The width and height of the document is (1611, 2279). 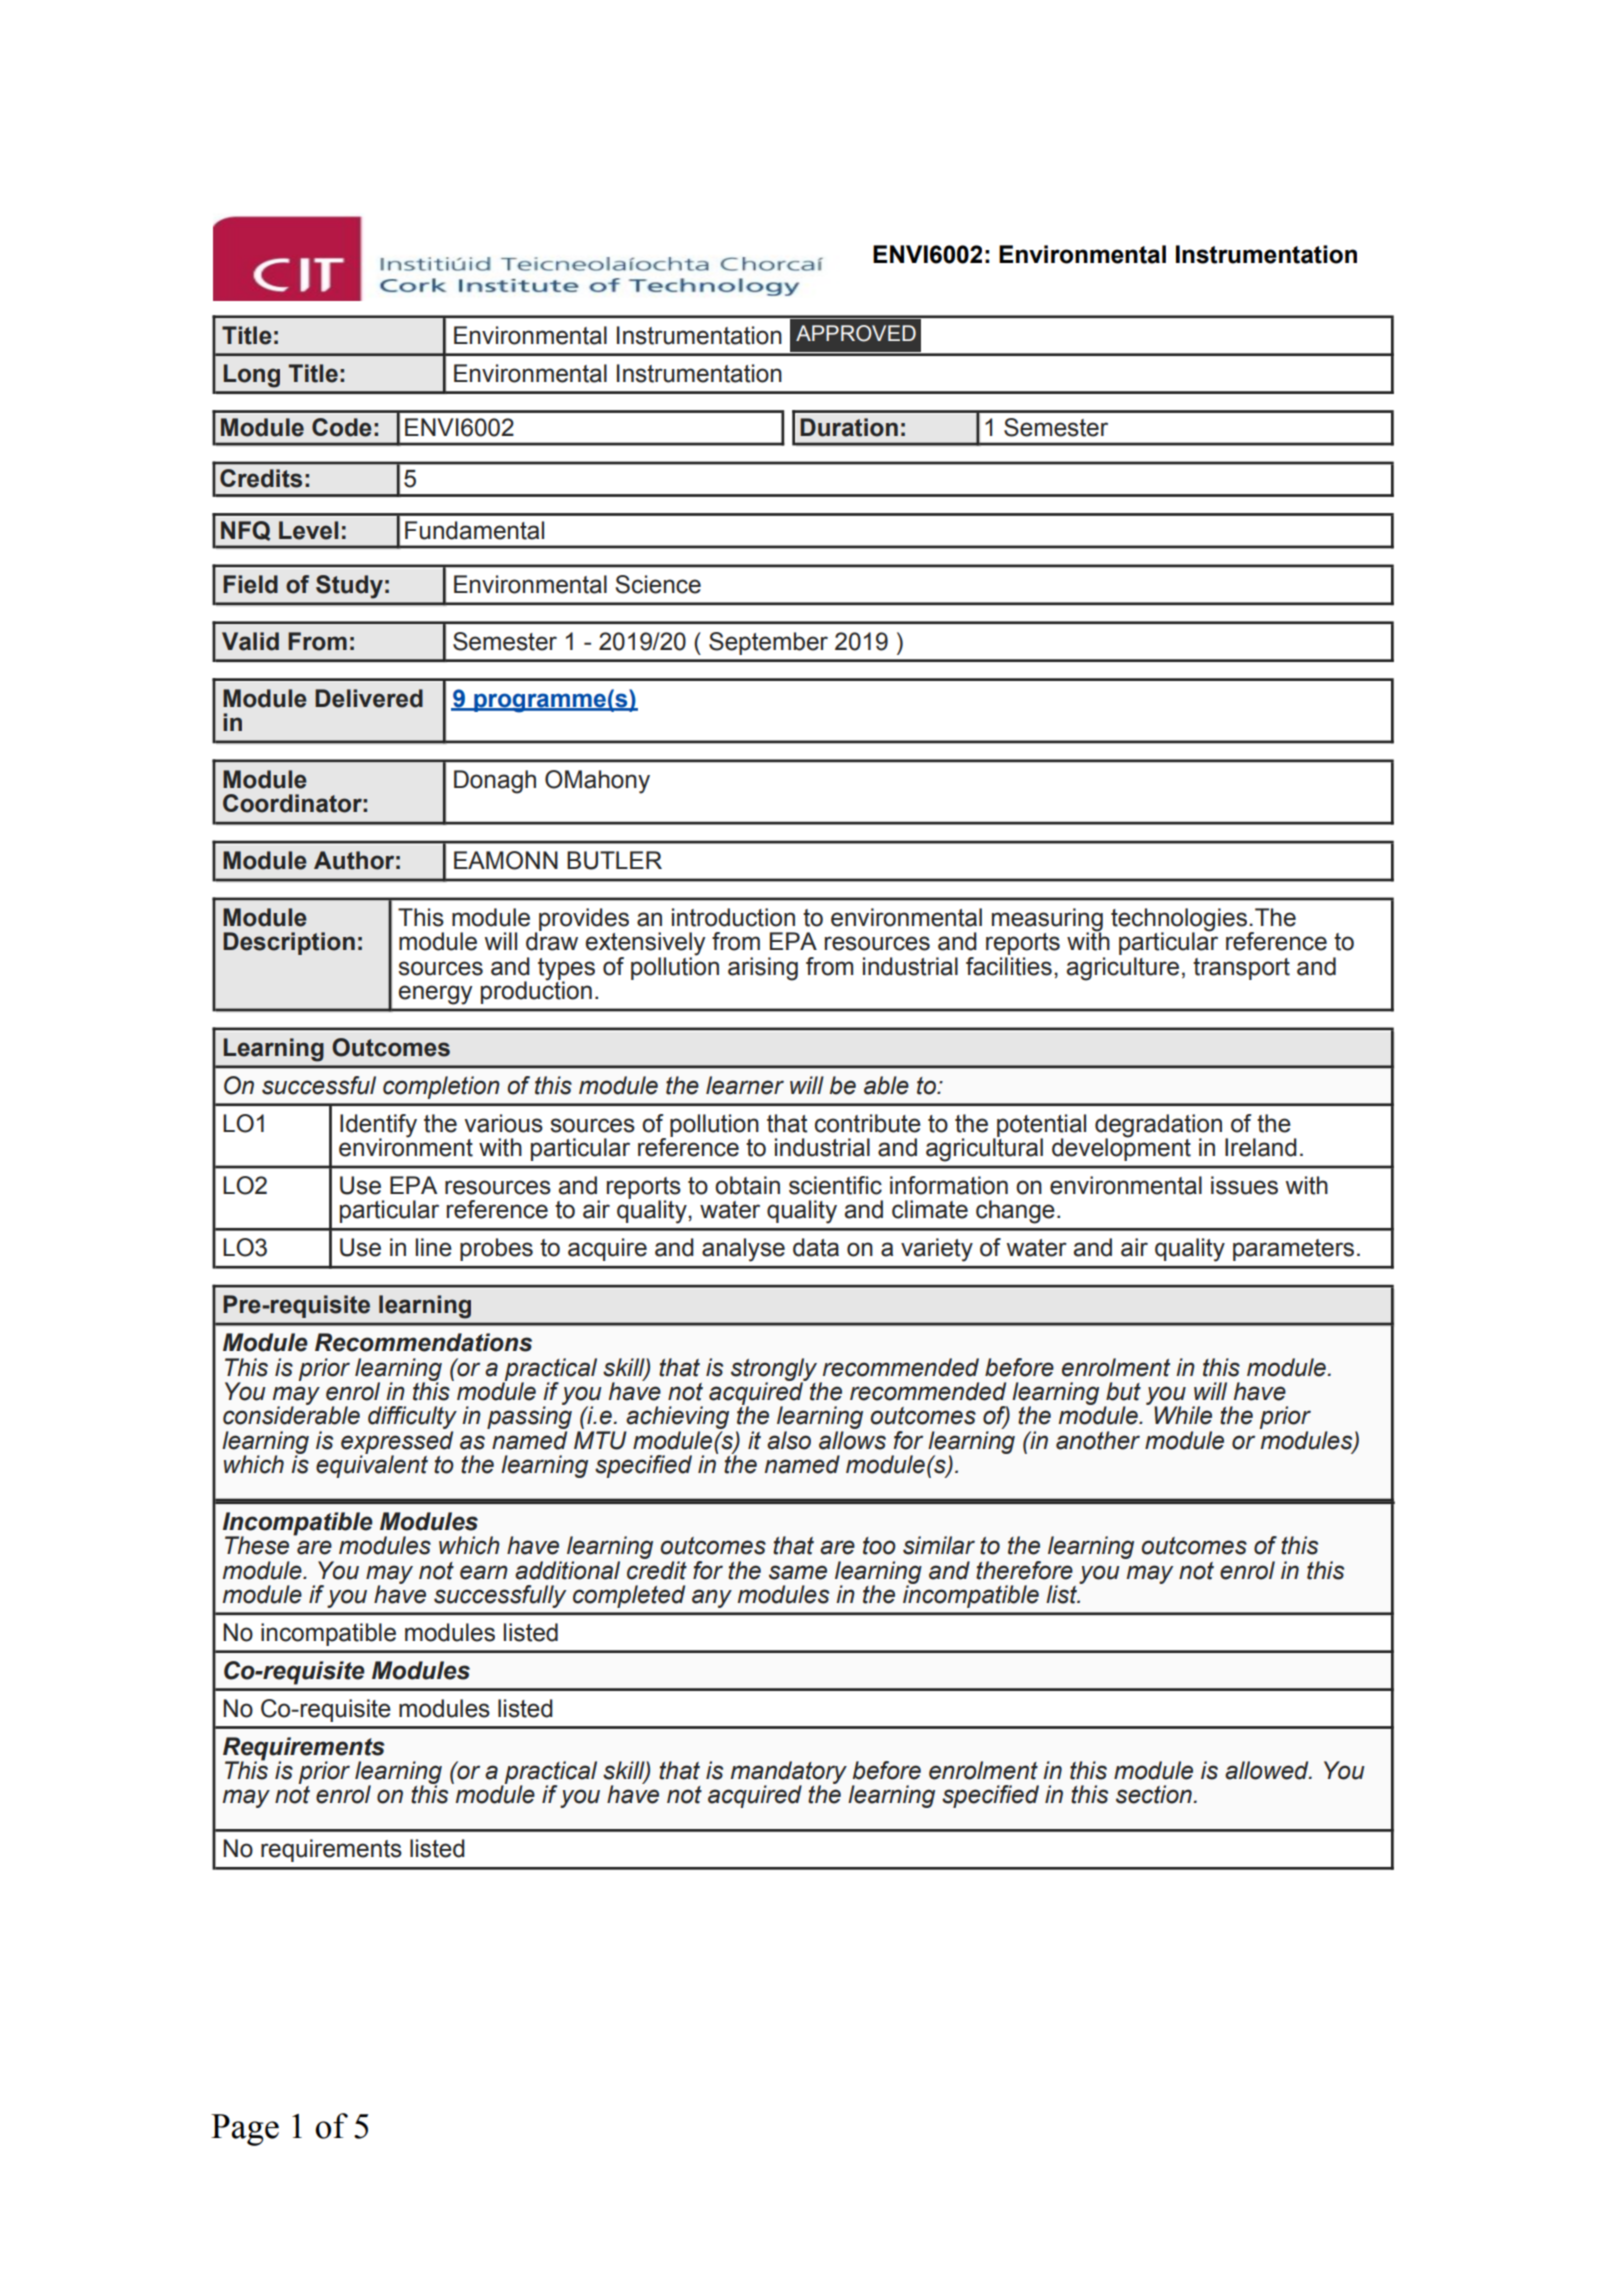 I want to click on line, so click(x=434, y=1247).
